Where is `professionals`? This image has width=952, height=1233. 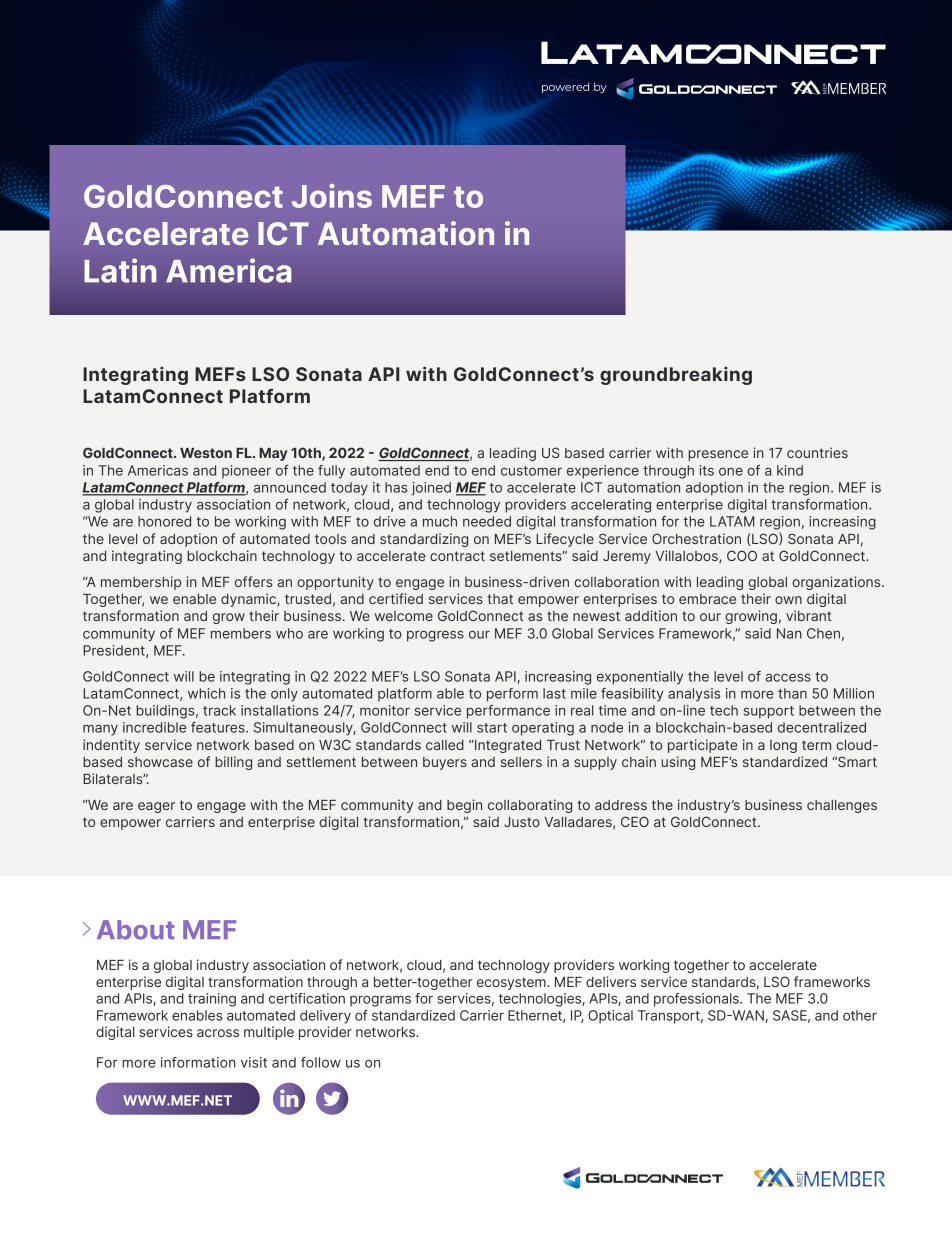
professionals is located at coordinates (697, 1000).
